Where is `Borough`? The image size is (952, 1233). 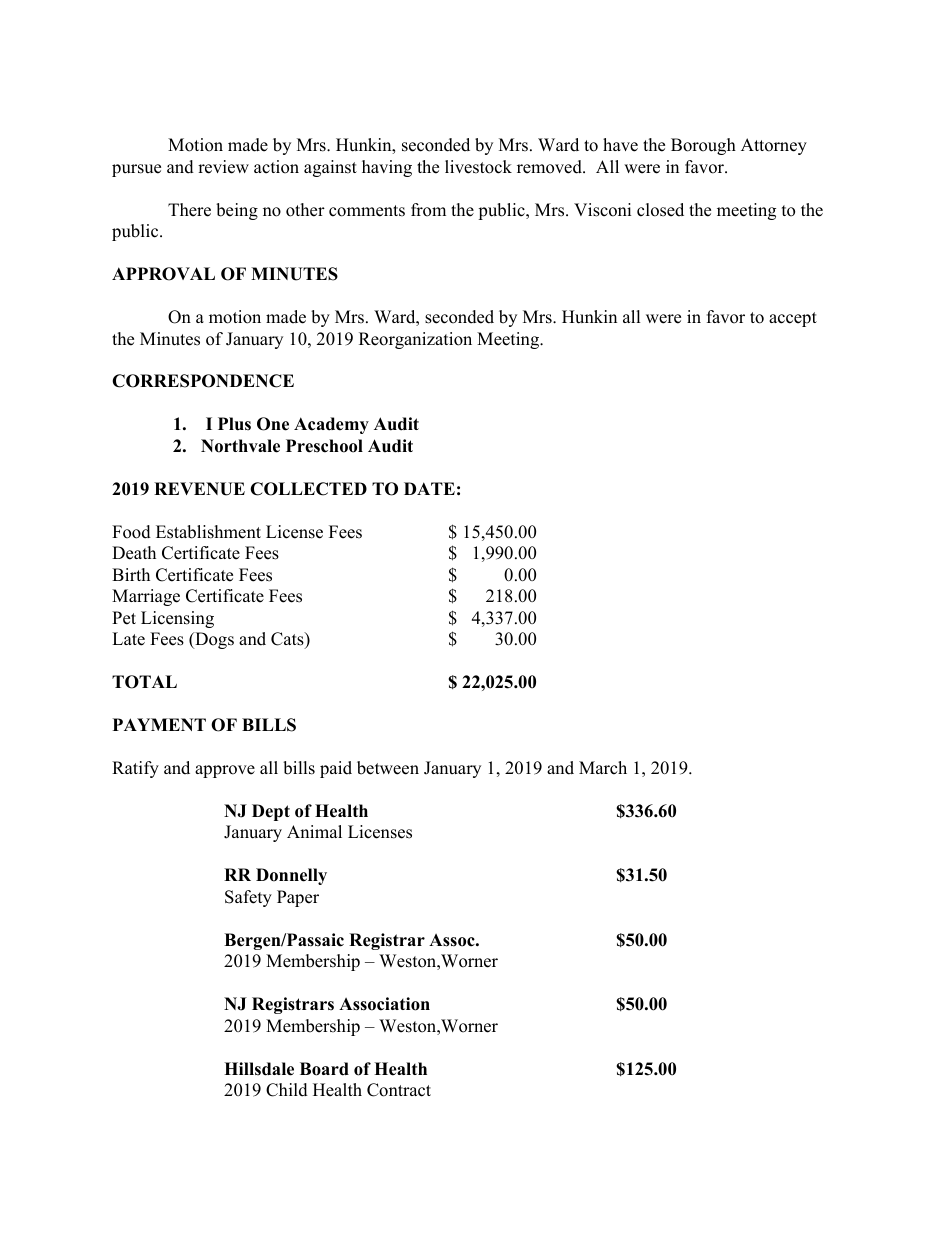
Borough is located at coordinates (703, 146).
